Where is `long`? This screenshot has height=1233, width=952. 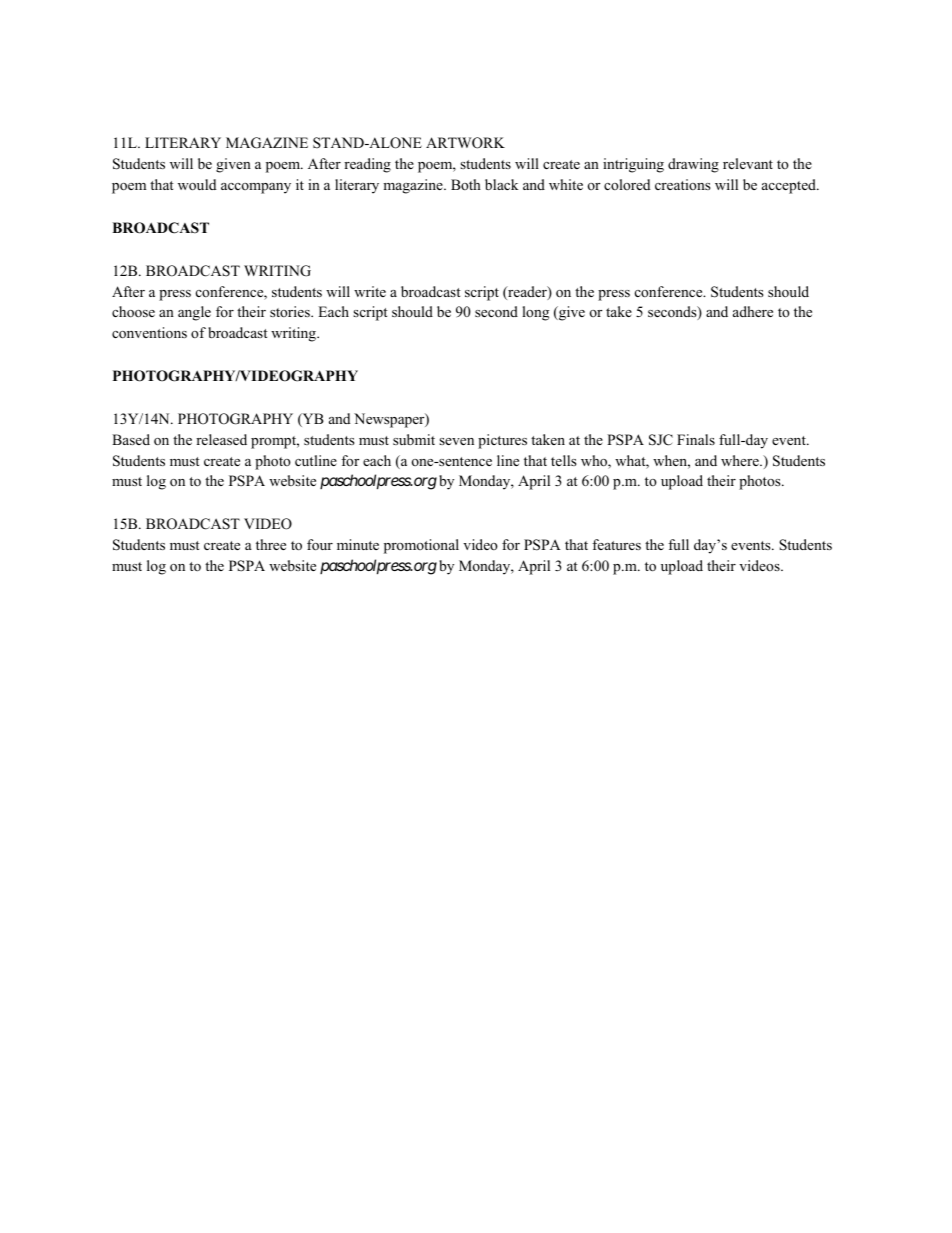
long is located at coordinates (535, 313).
